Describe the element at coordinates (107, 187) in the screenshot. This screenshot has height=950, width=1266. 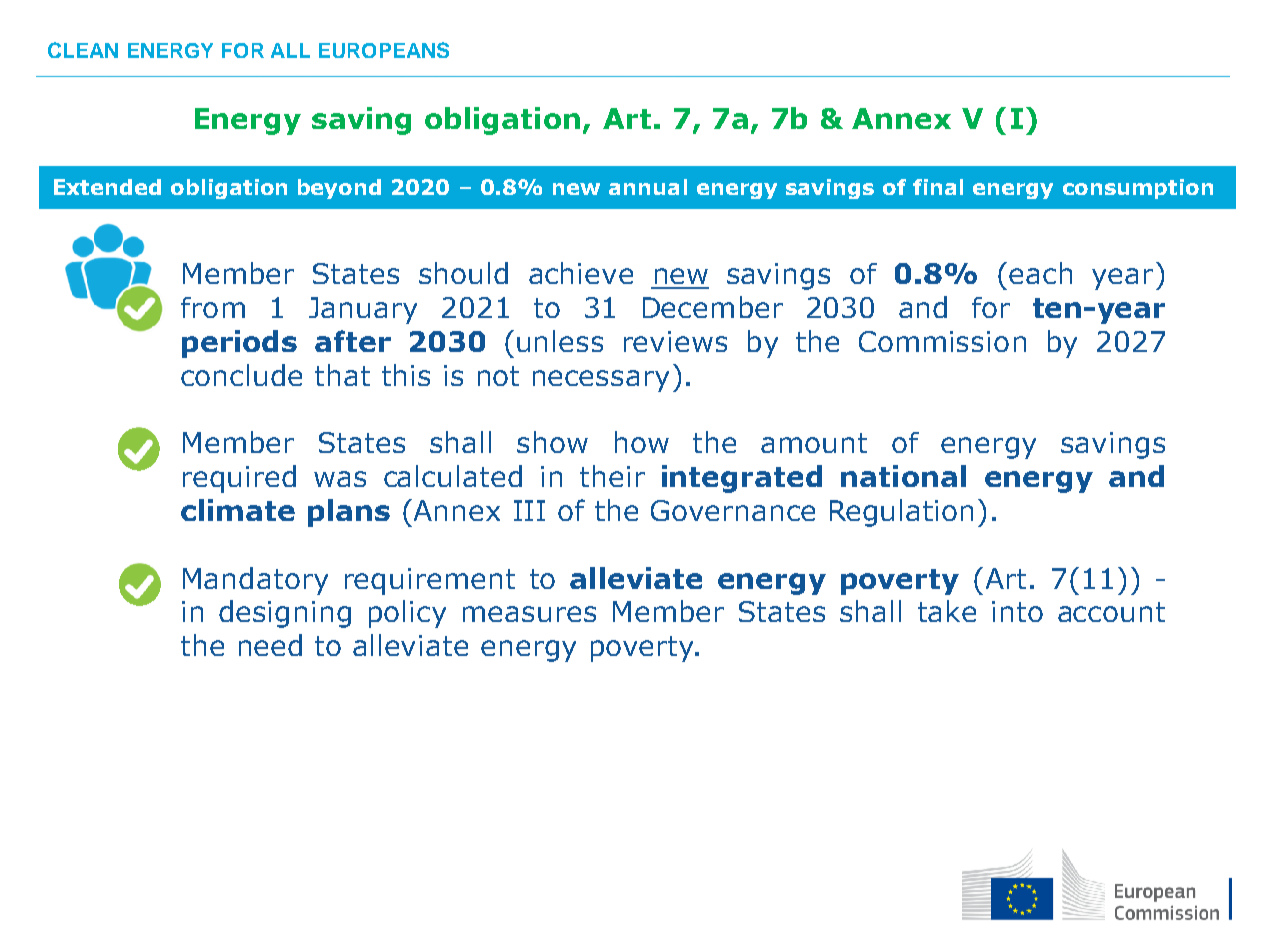
I see `Extended` at that location.
